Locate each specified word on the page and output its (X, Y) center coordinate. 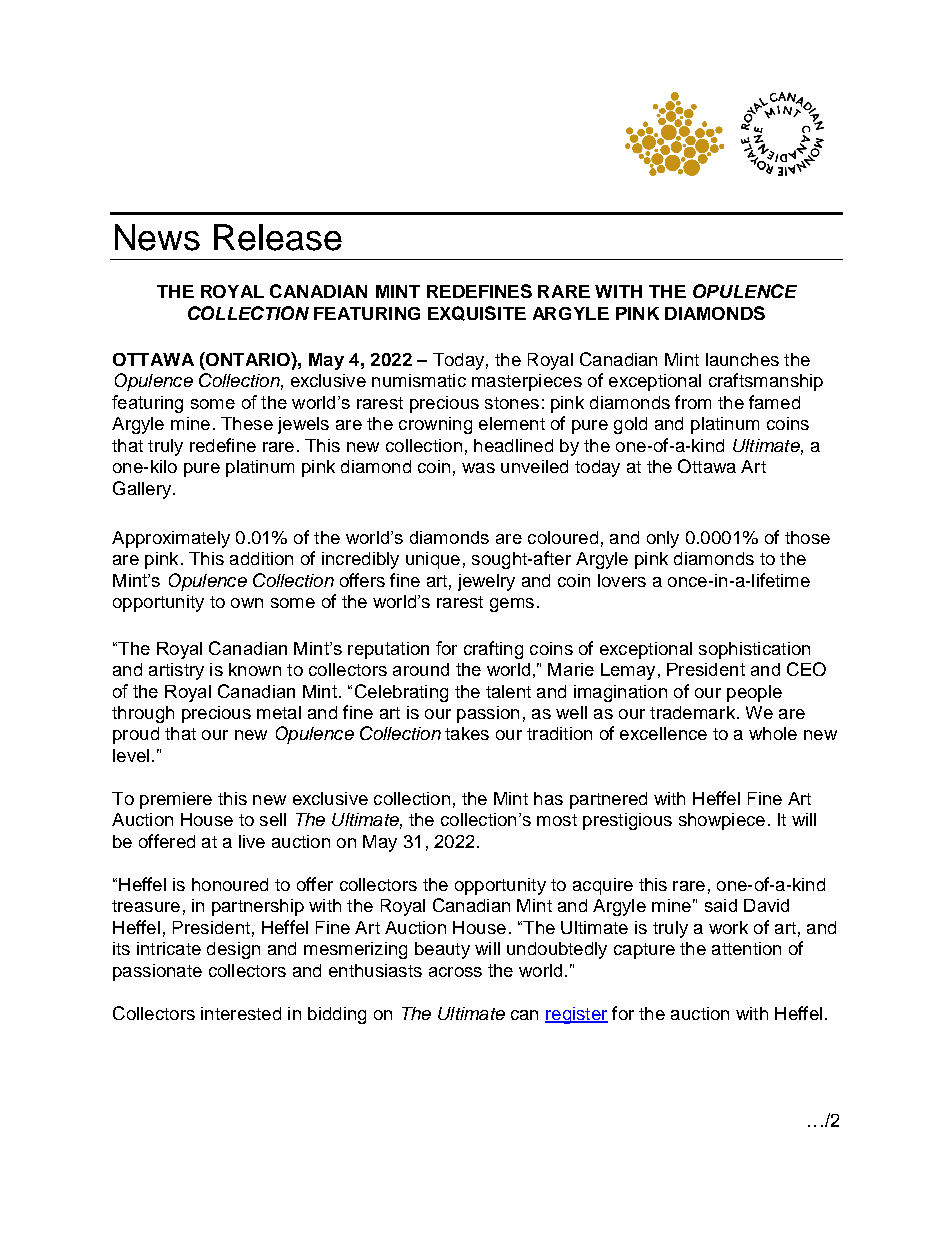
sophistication (754, 650)
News (157, 237)
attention (746, 948)
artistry (176, 671)
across (455, 972)
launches (742, 359)
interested (241, 1013)
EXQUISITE (477, 313)
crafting (493, 650)
